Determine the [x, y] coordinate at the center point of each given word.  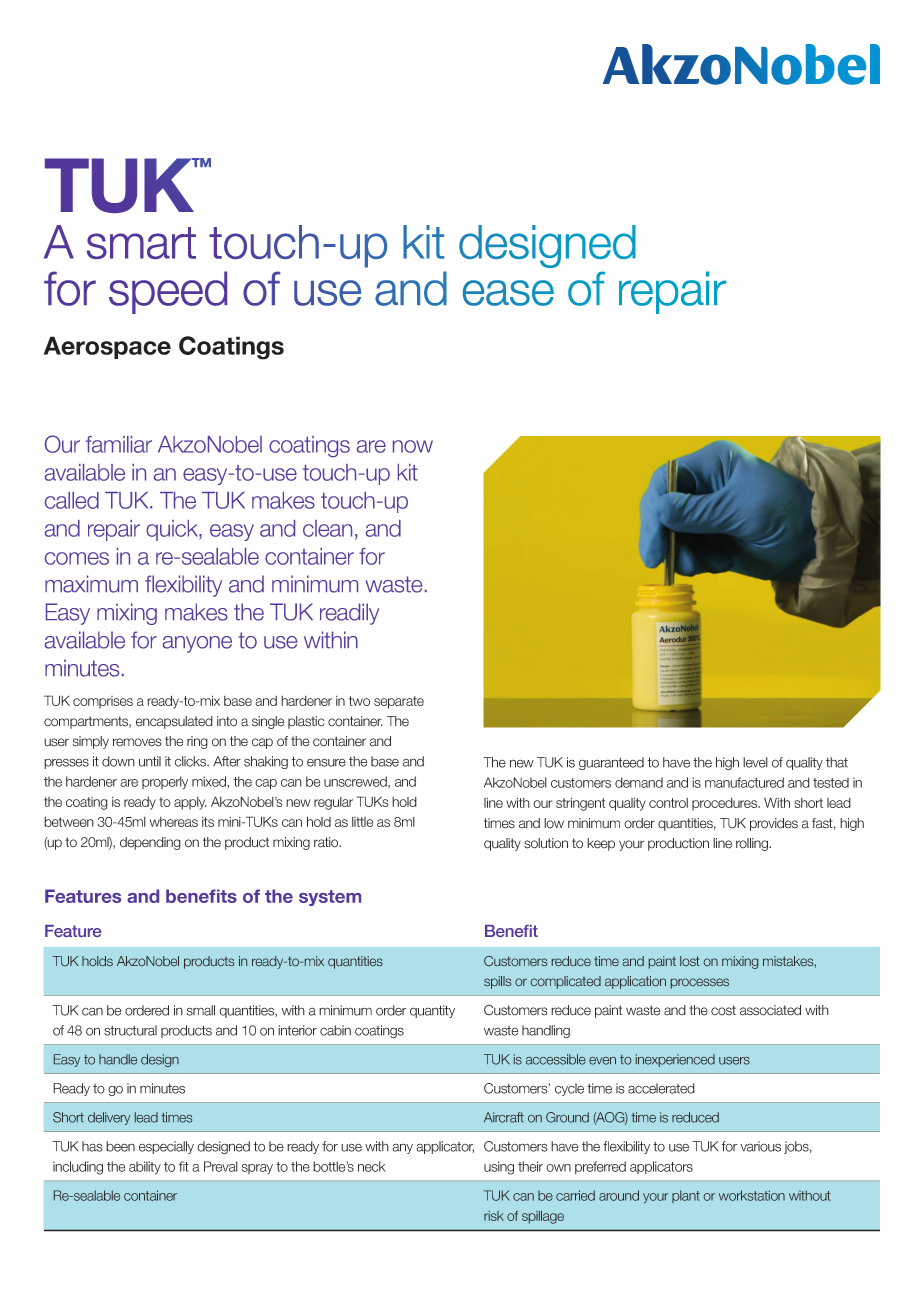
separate [399, 702]
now [413, 446]
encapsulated [174, 722]
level [755, 762]
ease [508, 293]
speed [168, 292]
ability [145, 1168]
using [499, 1168]
